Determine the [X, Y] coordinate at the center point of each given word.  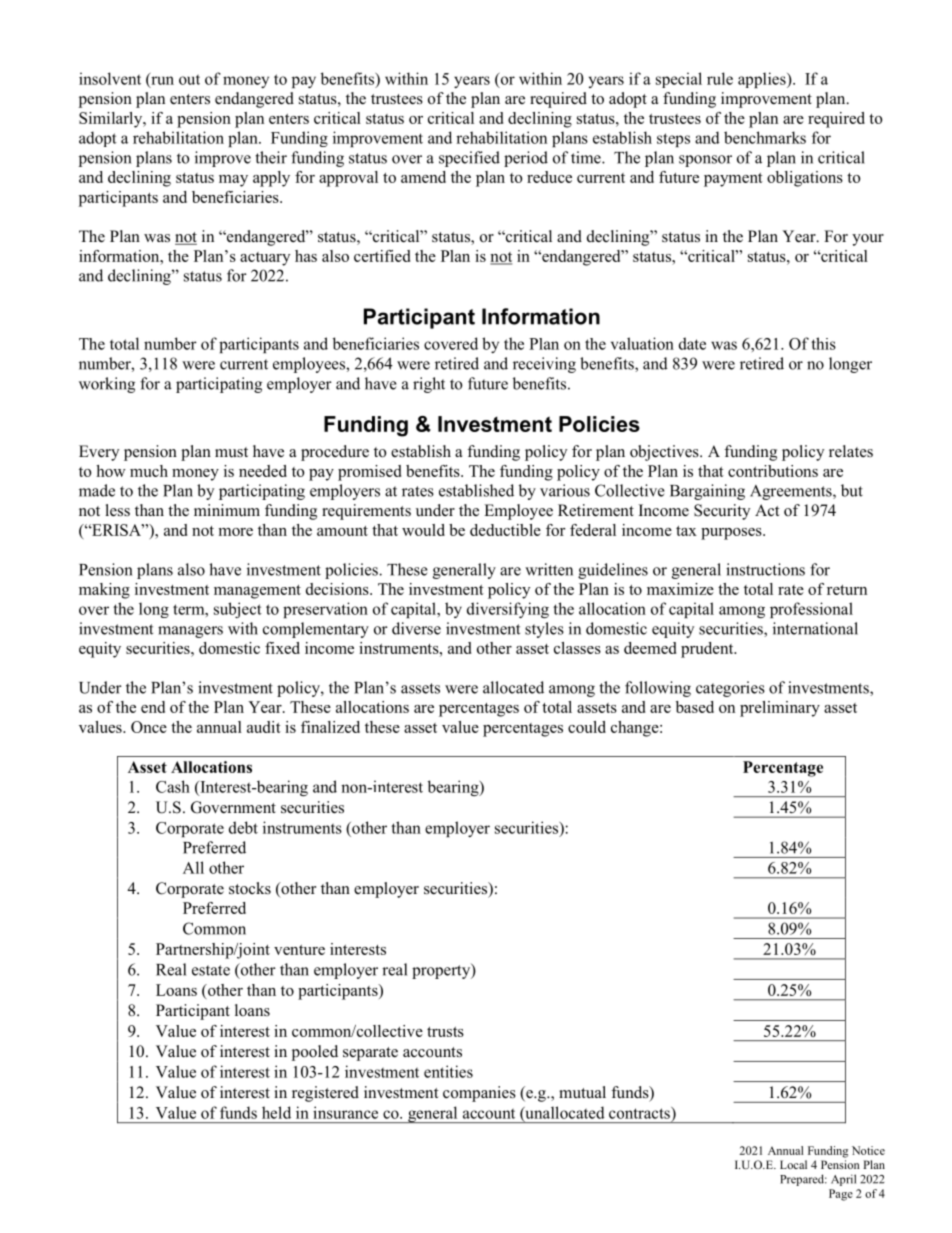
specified [469, 159]
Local [793, 1164]
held [276, 1112]
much [149, 471]
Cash [173, 786]
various [565, 490]
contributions [773, 471]
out [189, 80]
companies [479, 1094]
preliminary [780, 709]
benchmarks [765, 137]
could [587, 727]
